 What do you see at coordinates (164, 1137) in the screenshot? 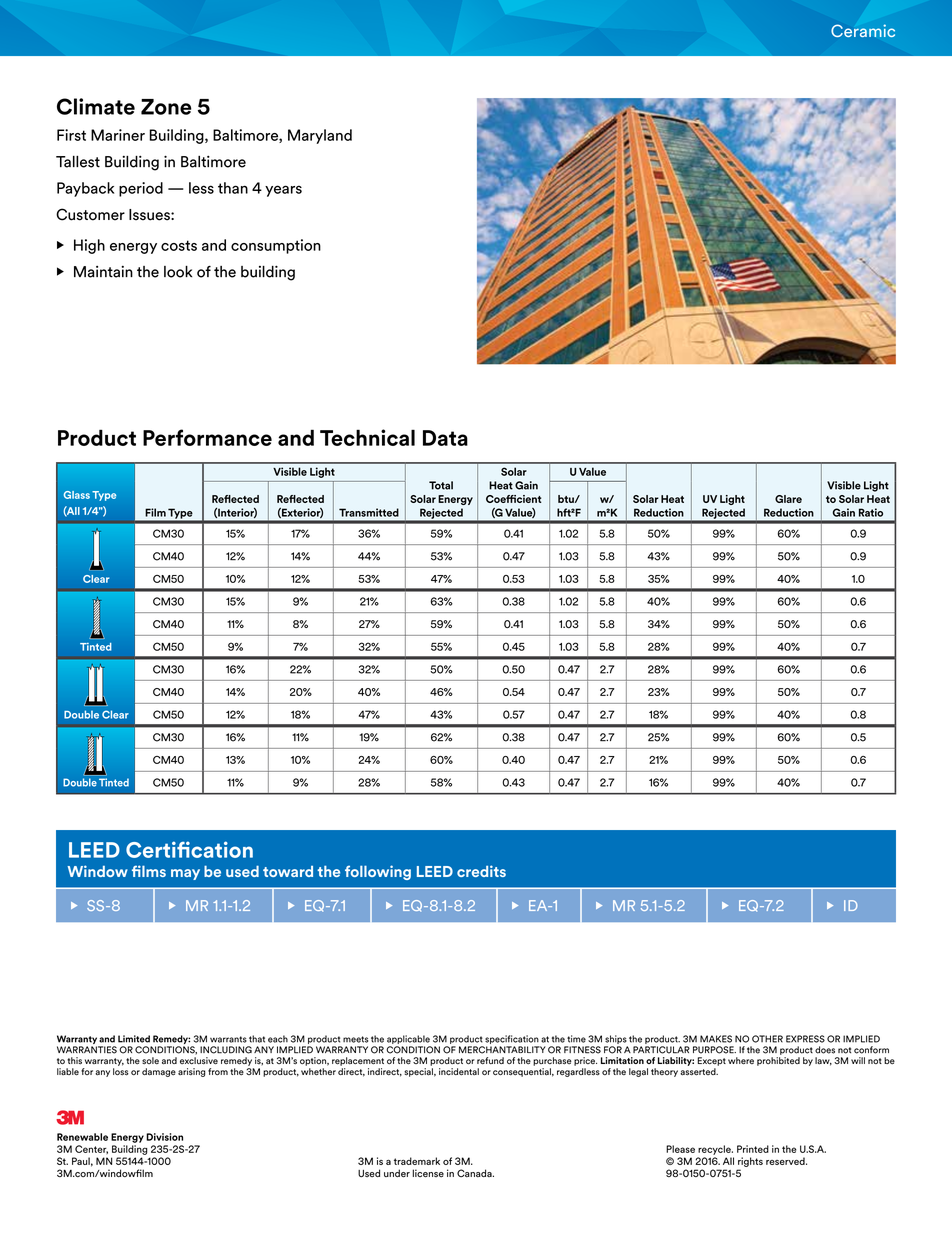
I see `Division` at bounding box center [164, 1137].
